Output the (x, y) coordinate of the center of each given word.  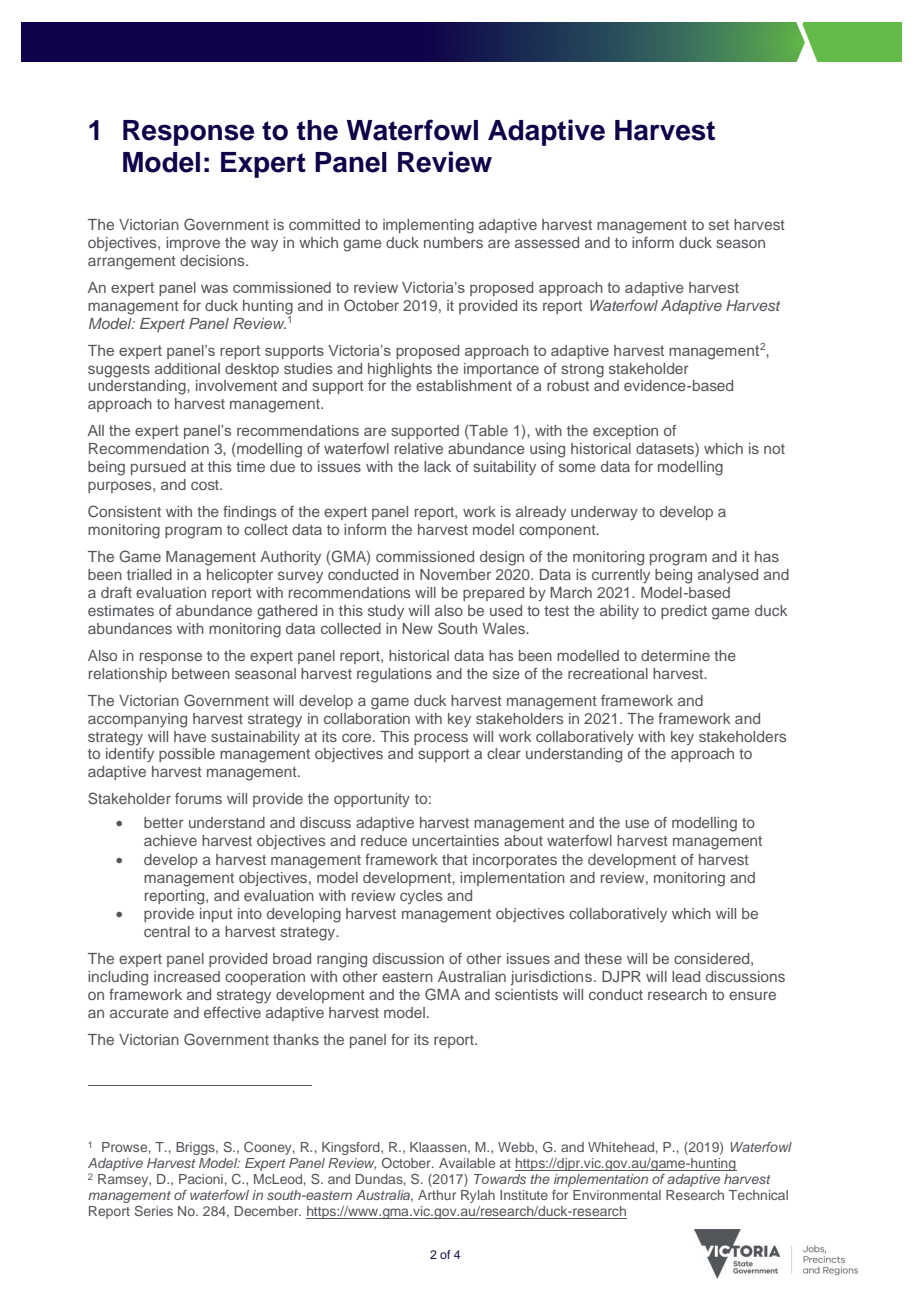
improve (193, 244)
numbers (453, 242)
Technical (758, 1195)
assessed (547, 242)
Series (154, 1210)
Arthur (437, 1195)
